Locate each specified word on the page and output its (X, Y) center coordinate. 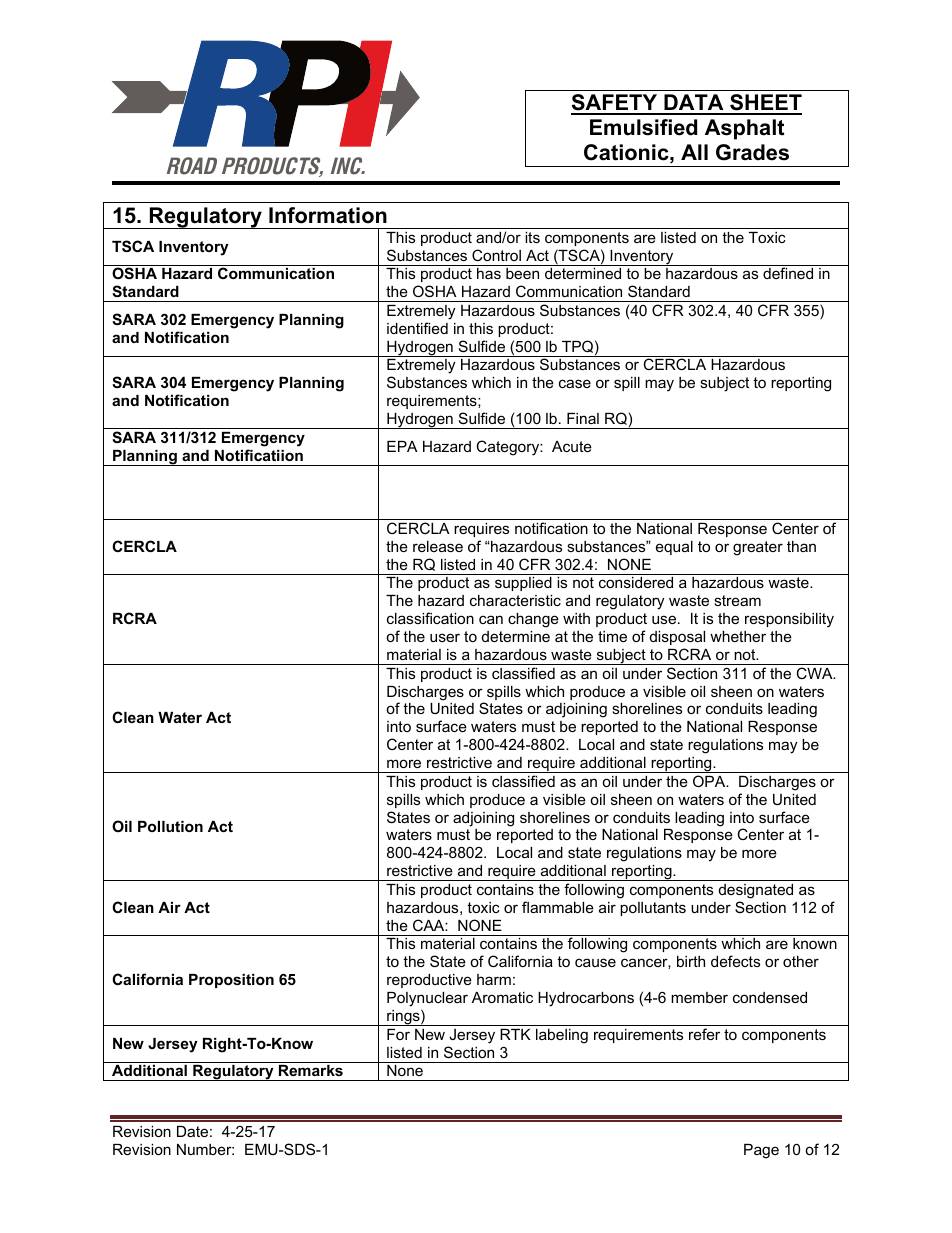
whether (738, 636)
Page (761, 1151)
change (533, 620)
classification (430, 618)
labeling (562, 1036)
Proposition (231, 981)
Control (496, 255)
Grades (752, 152)
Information (328, 215)
